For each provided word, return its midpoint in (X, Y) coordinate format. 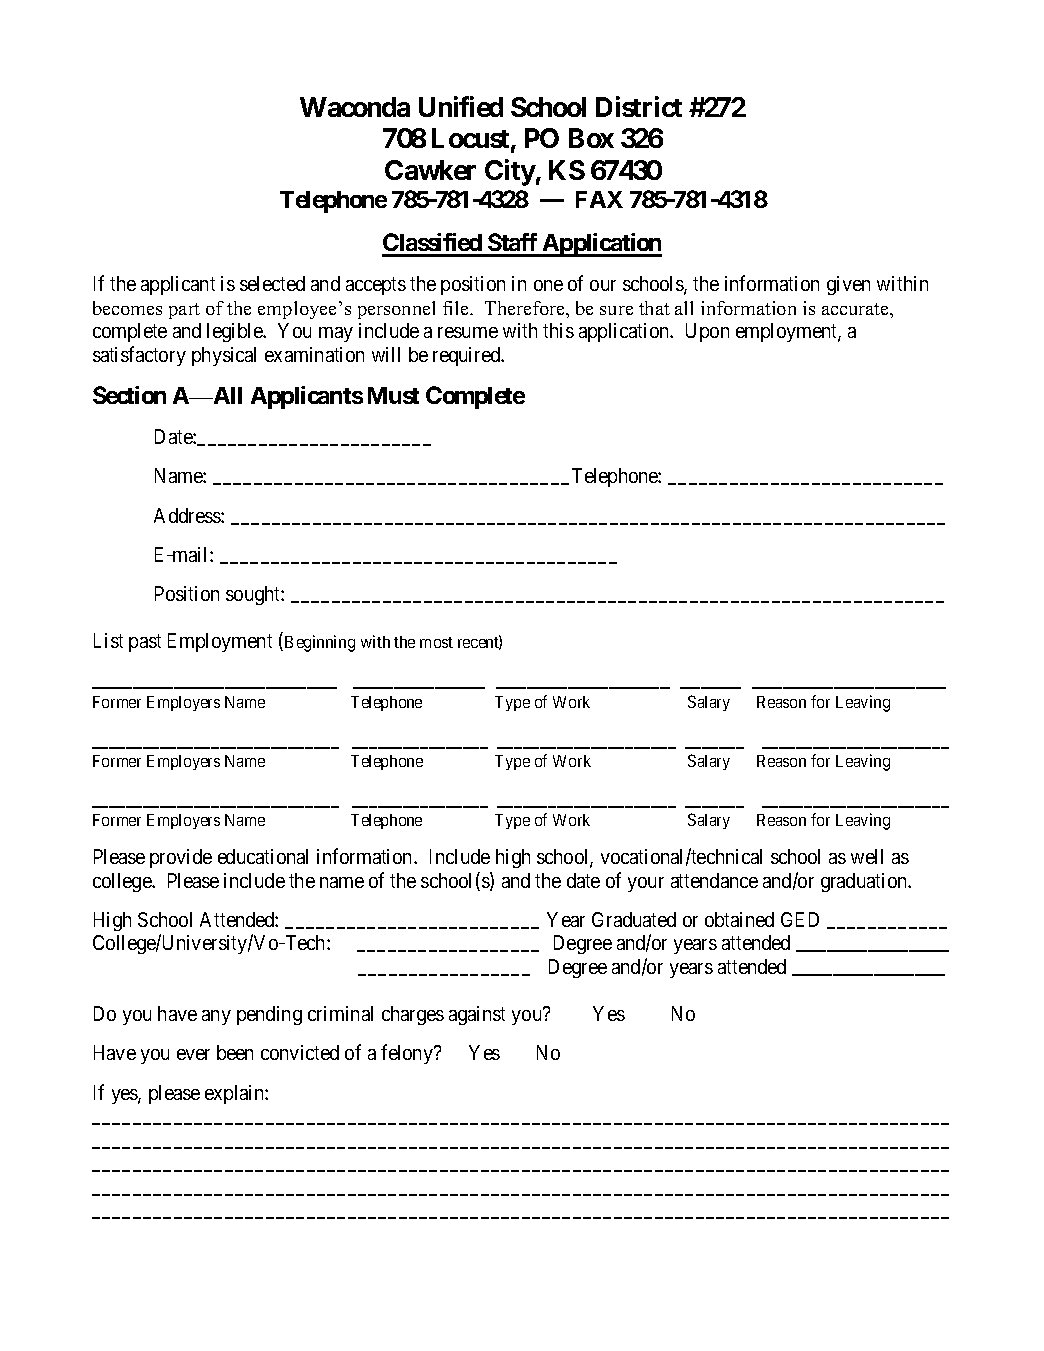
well (867, 856)
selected (272, 283)
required (468, 356)
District (639, 106)
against (477, 1015)
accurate (856, 309)
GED (800, 919)
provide (181, 858)
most (436, 642)
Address (188, 515)
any (216, 1017)
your (646, 884)
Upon (707, 332)
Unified (461, 106)
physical (224, 356)
